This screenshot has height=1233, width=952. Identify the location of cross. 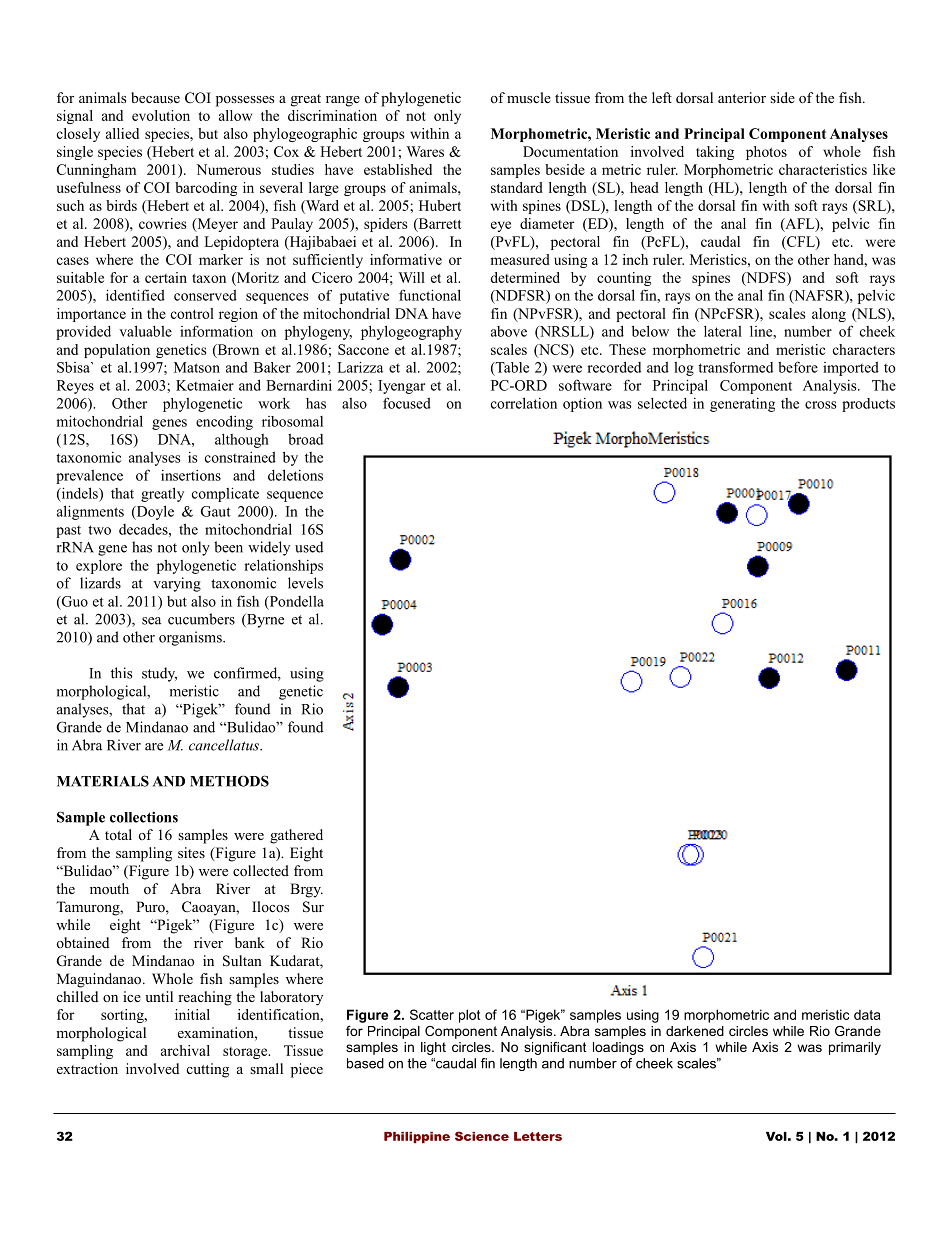
(821, 405).
